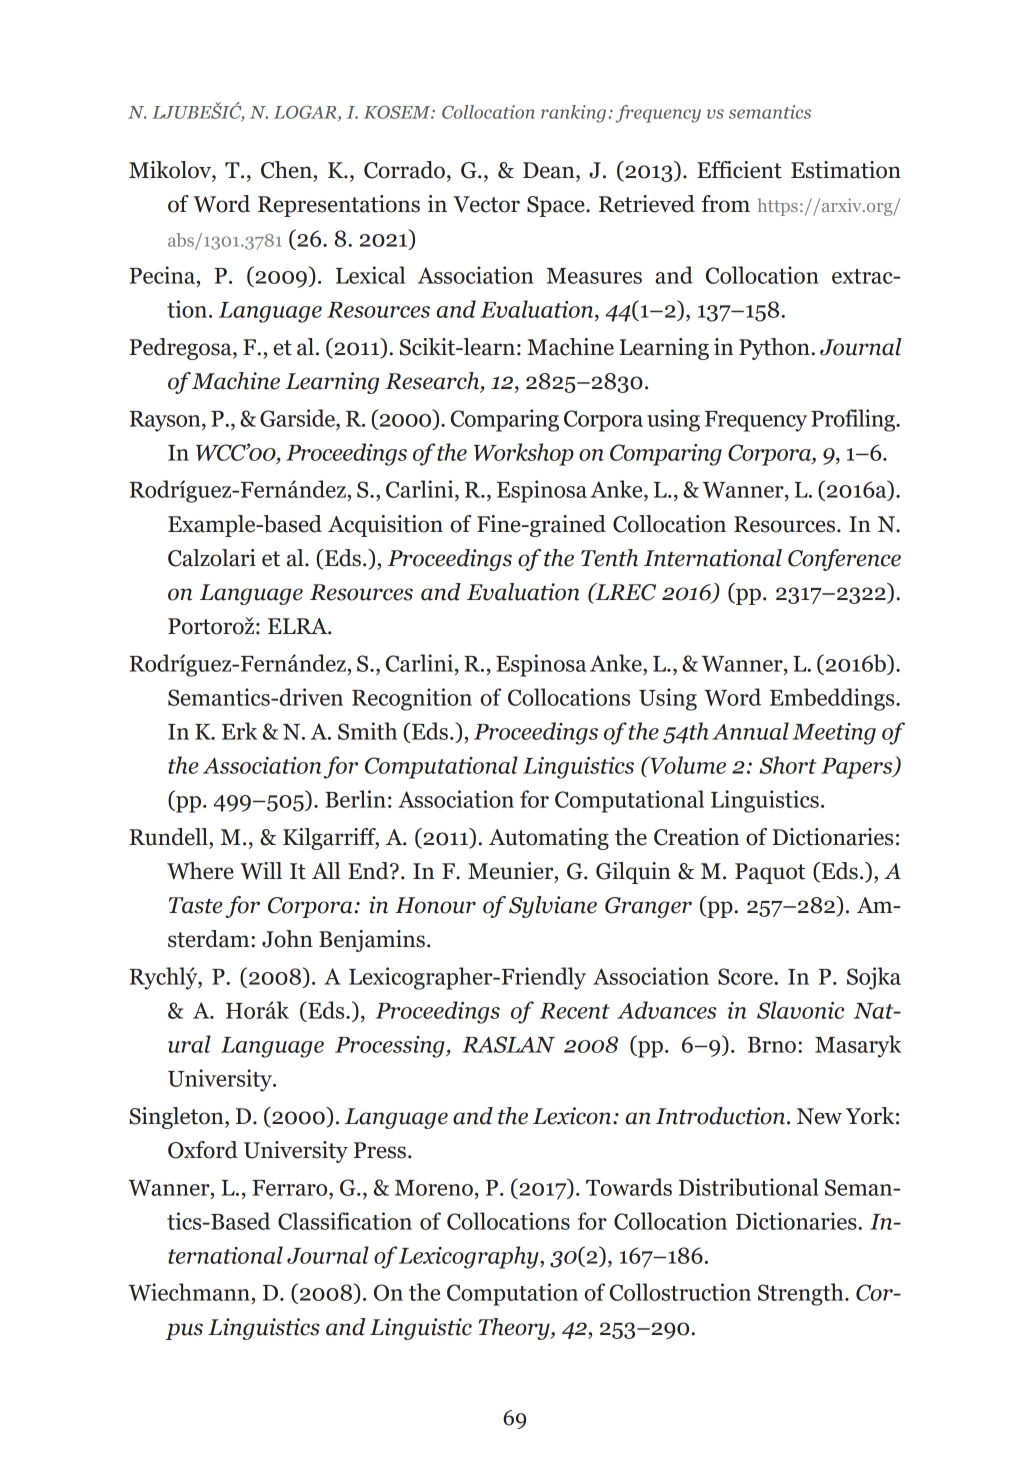  Describe the element at coordinates (239, 731) in the document. I see `Erk` at that location.
